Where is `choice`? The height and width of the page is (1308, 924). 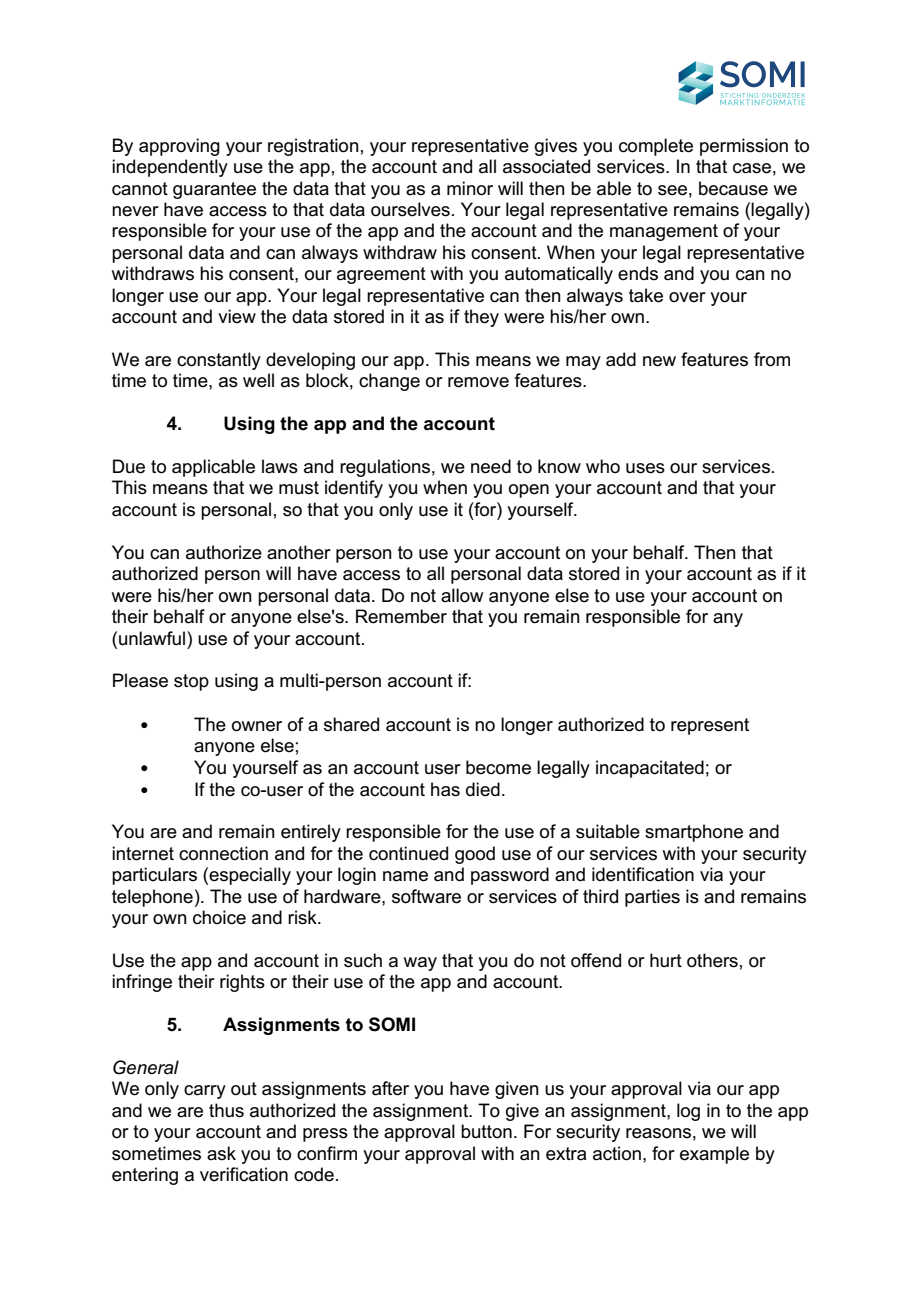
choice is located at coordinates (219, 917).
